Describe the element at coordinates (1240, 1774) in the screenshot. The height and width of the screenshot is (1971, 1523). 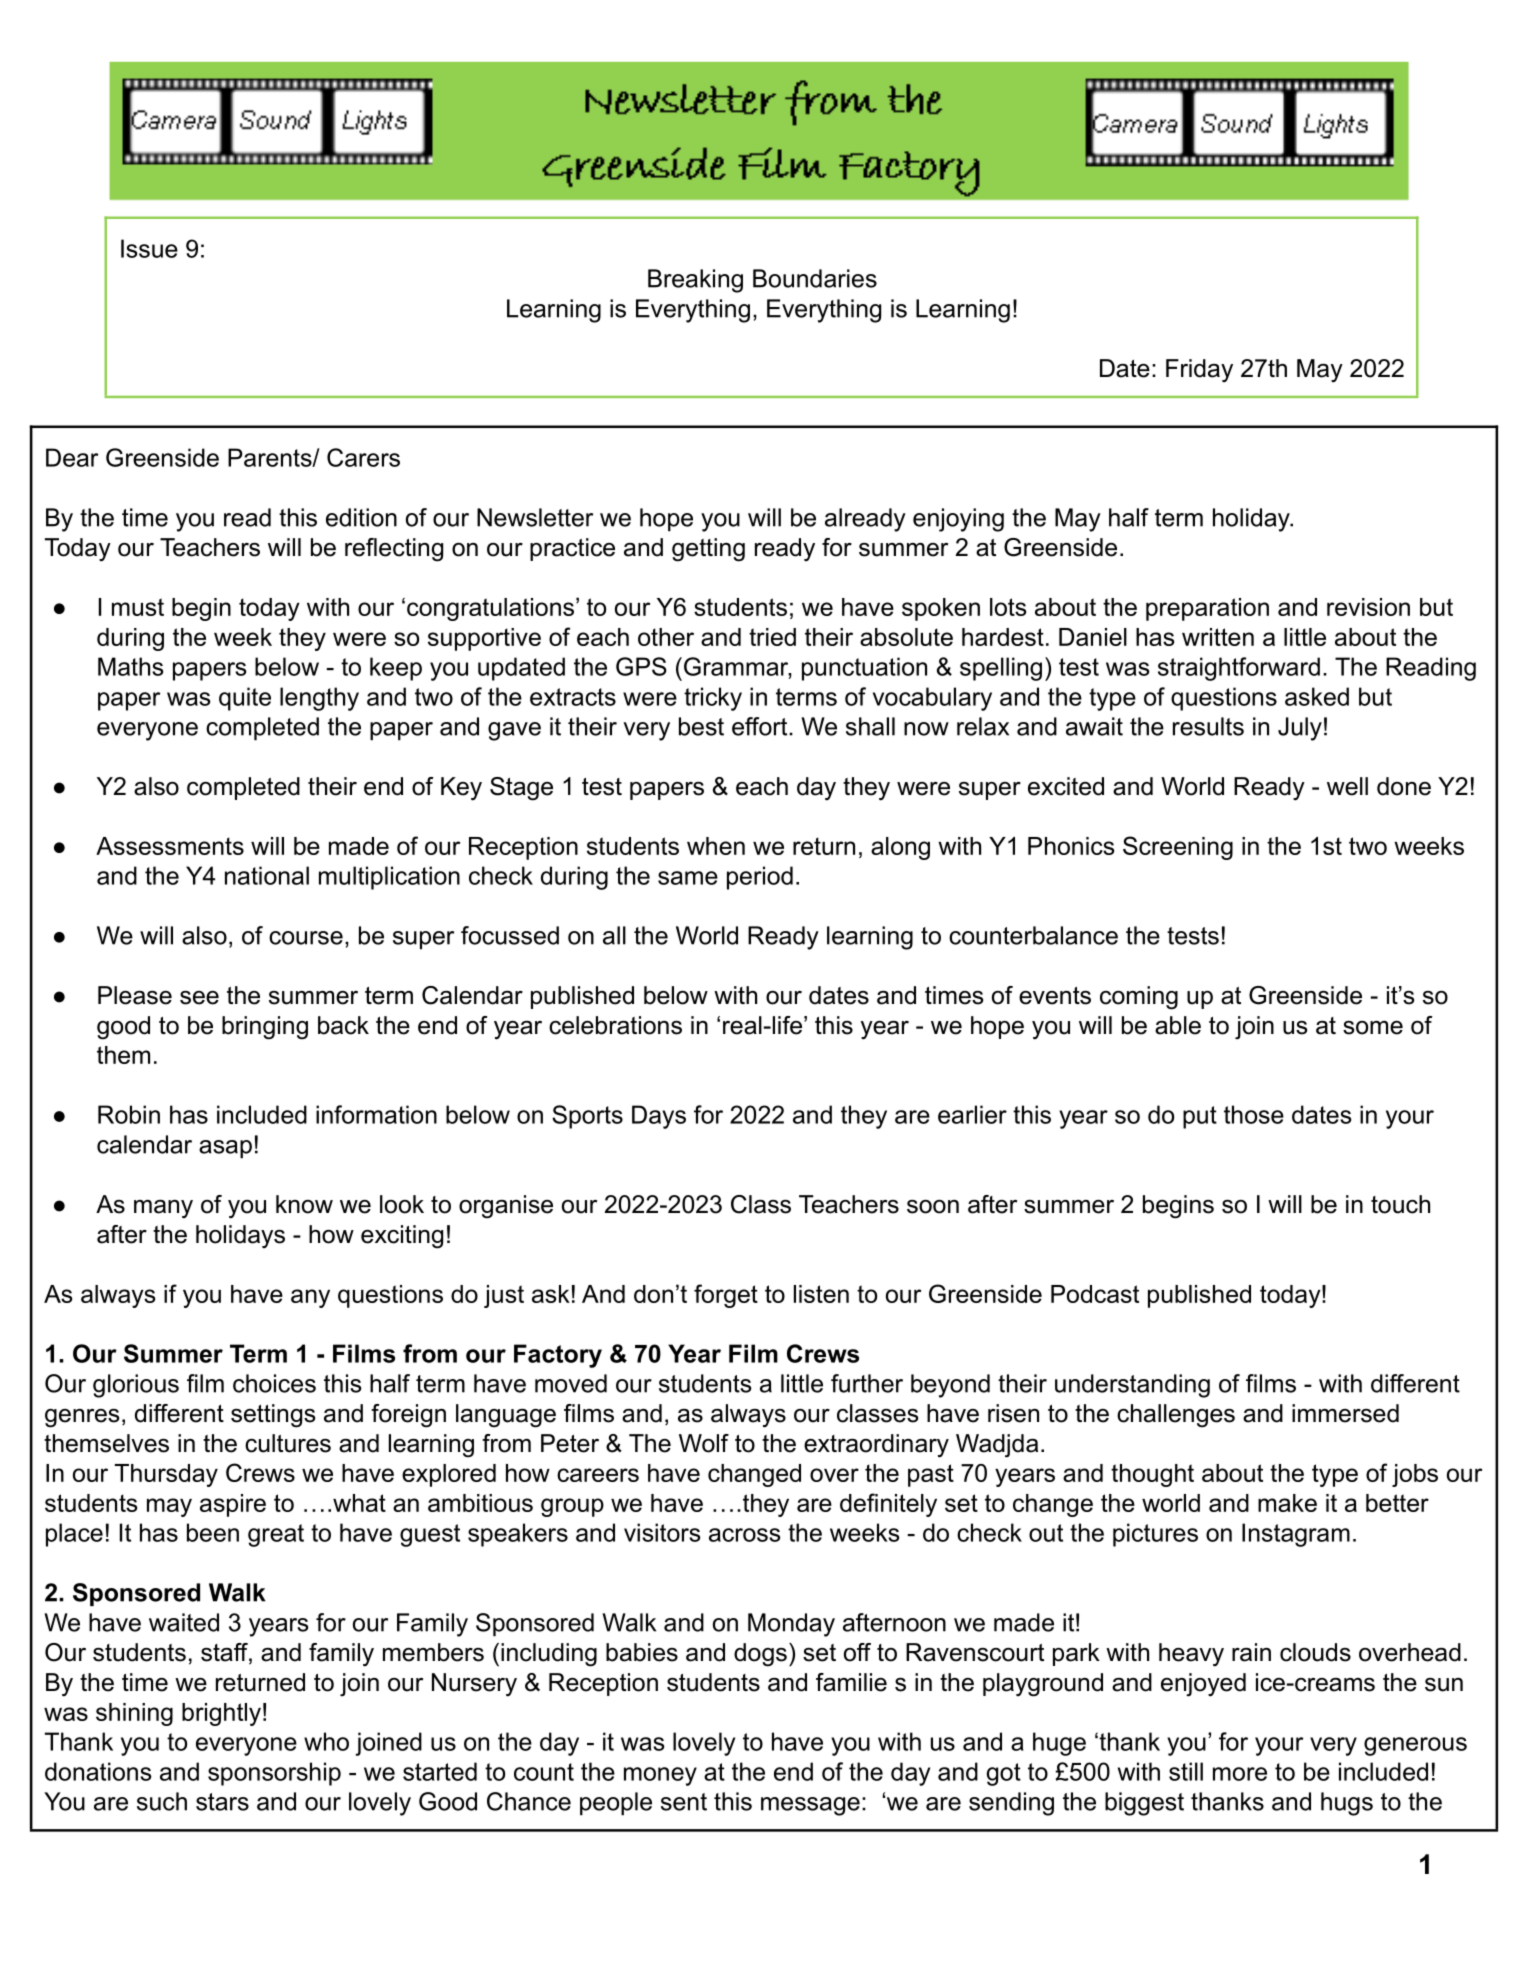
I see `more` at that location.
